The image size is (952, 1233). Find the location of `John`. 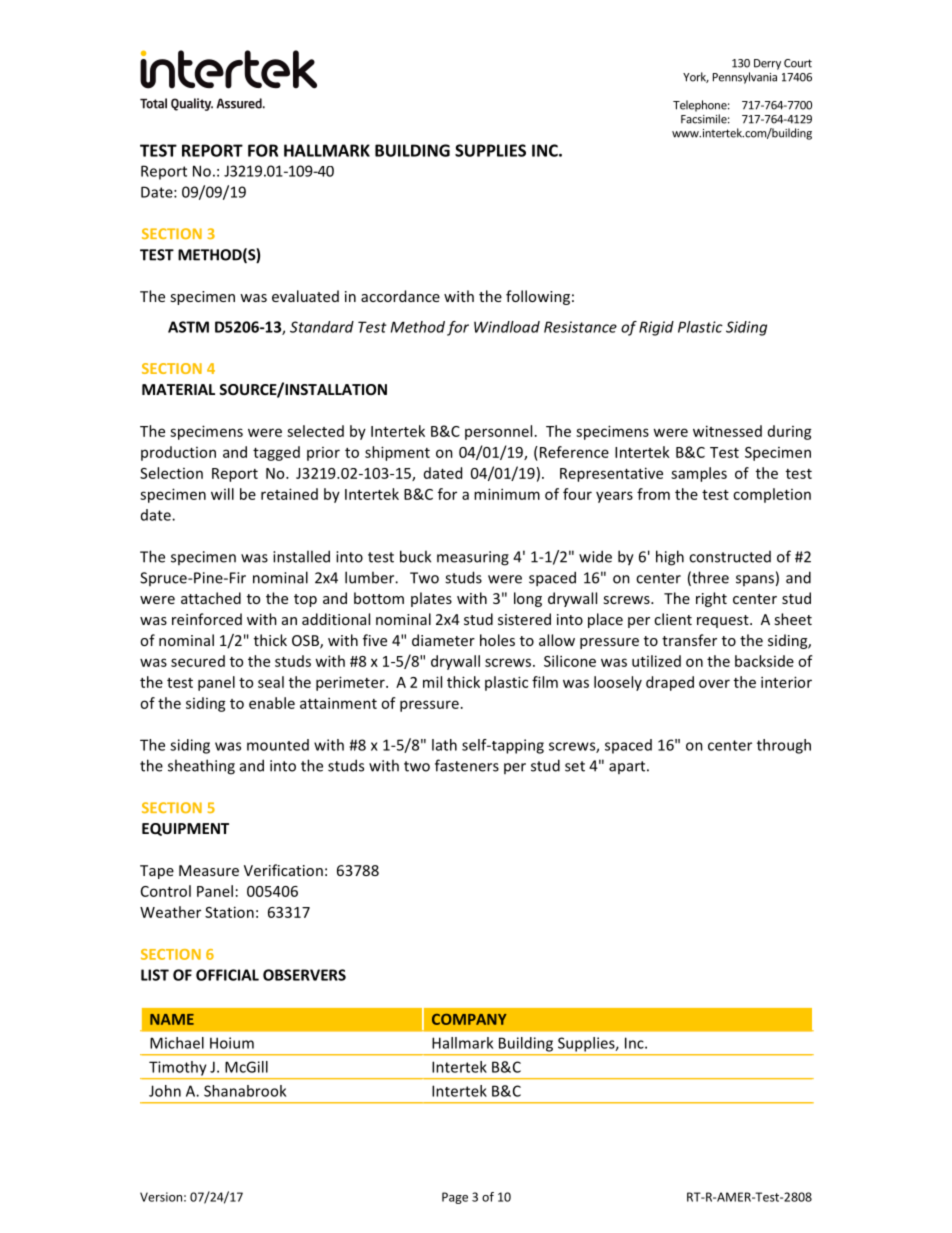

John is located at coordinates (165, 1091).
